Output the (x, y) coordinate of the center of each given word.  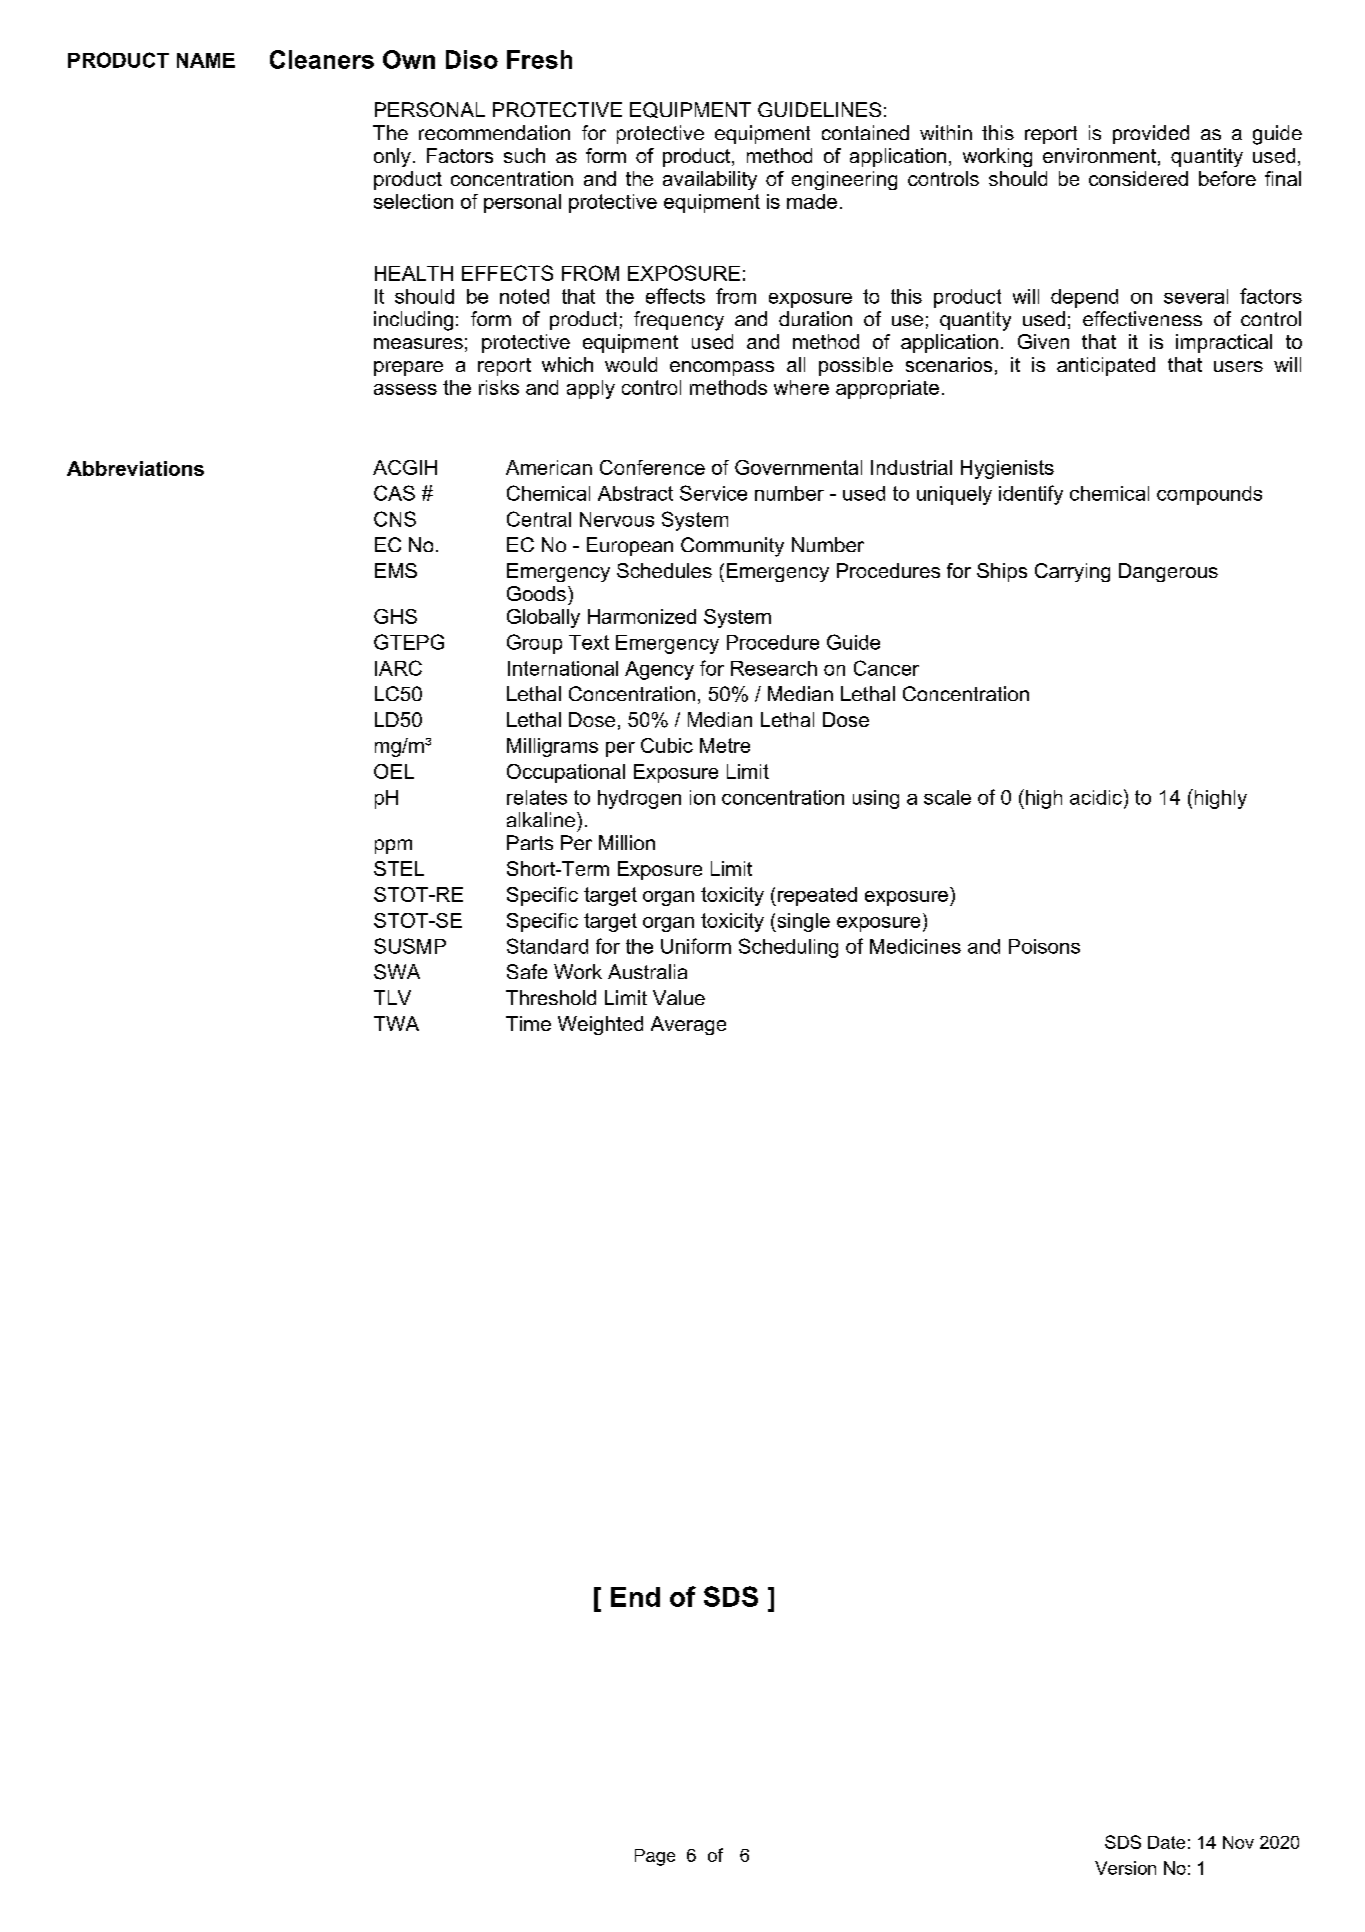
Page (655, 1857)
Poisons (1044, 946)
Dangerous (1168, 572)
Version (1125, 1868)
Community (732, 547)
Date (1166, 1842)
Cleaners (322, 59)
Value (679, 997)
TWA (396, 1023)
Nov (1238, 1842)
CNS (395, 519)
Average (688, 1025)
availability (710, 180)
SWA (397, 972)
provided (1151, 134)
